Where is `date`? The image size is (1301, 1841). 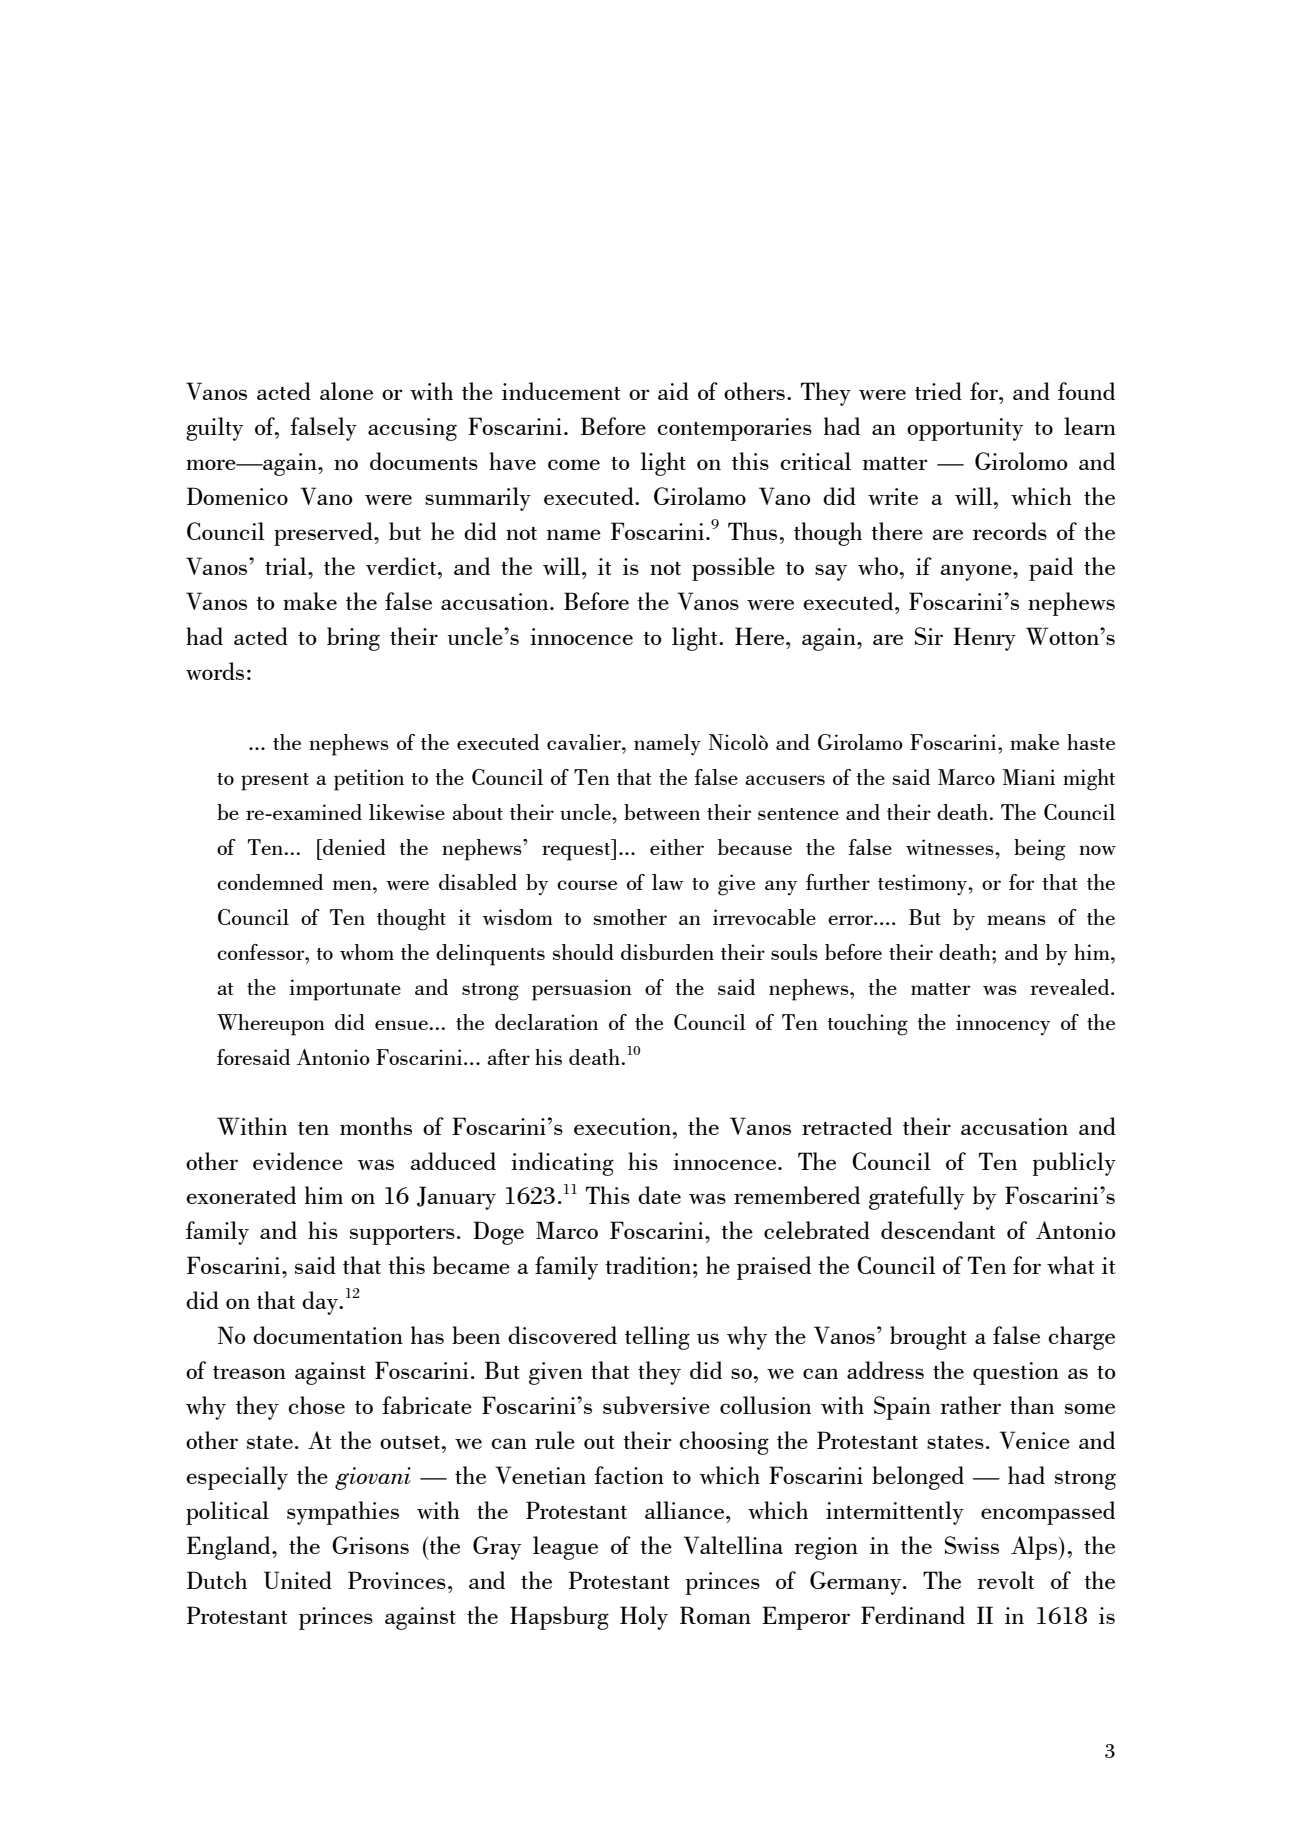
date is located at coordinates (659, 1195).
